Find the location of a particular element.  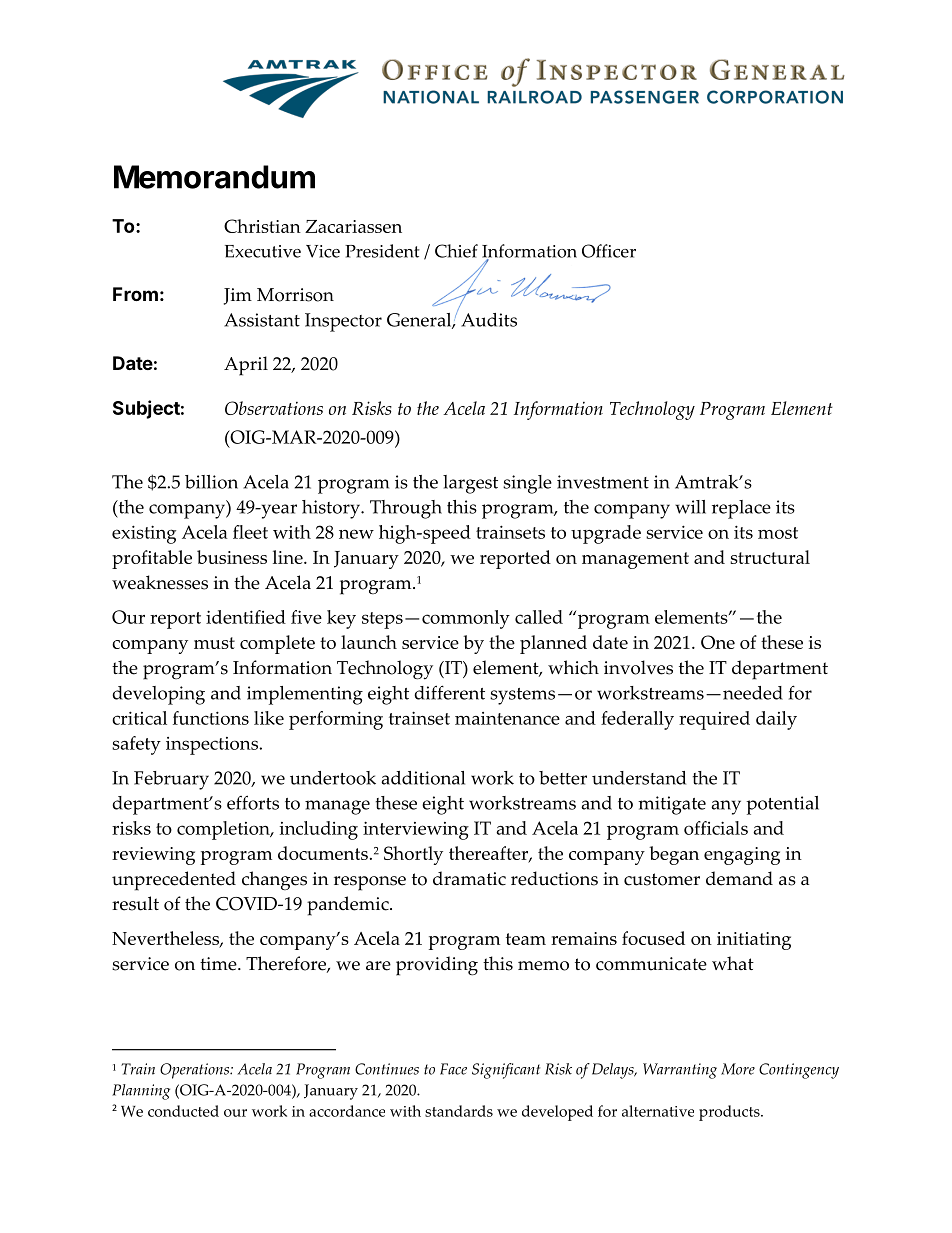

dramatic is located at coordinates (469, 878).
